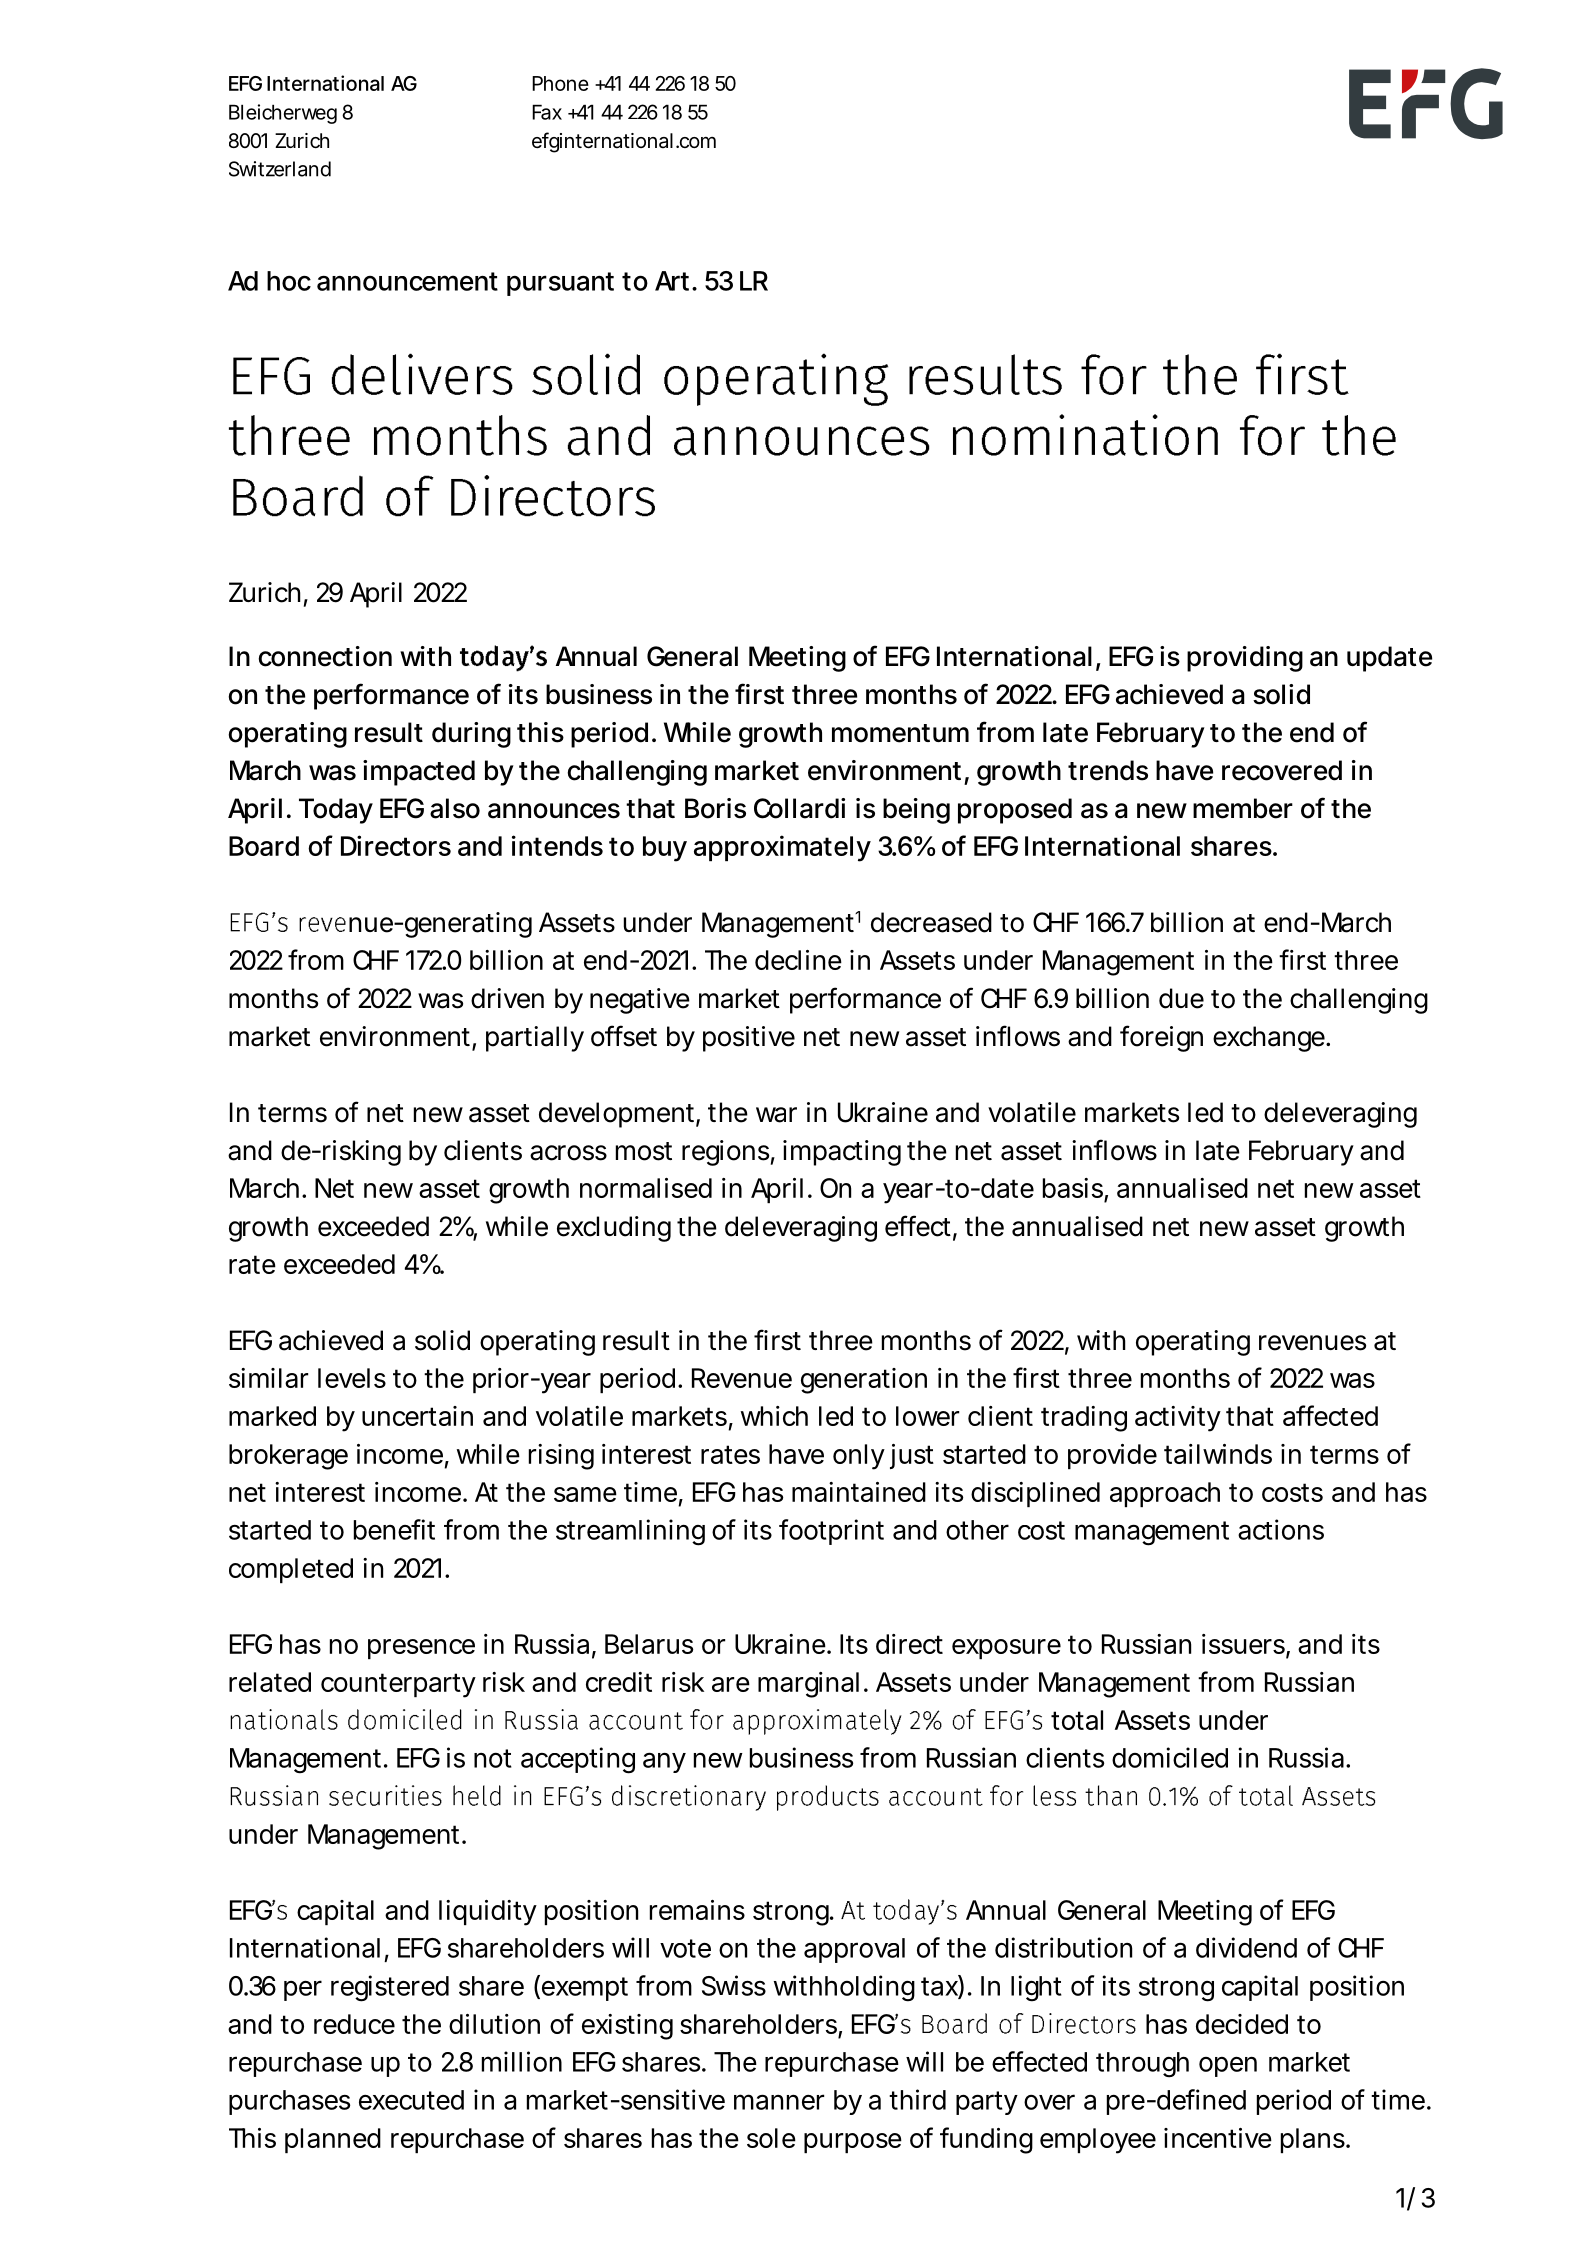  What do you see at coordinates (268, 1378) in the screenshot?
I see `similar` at bounding box center [268, 1378].
